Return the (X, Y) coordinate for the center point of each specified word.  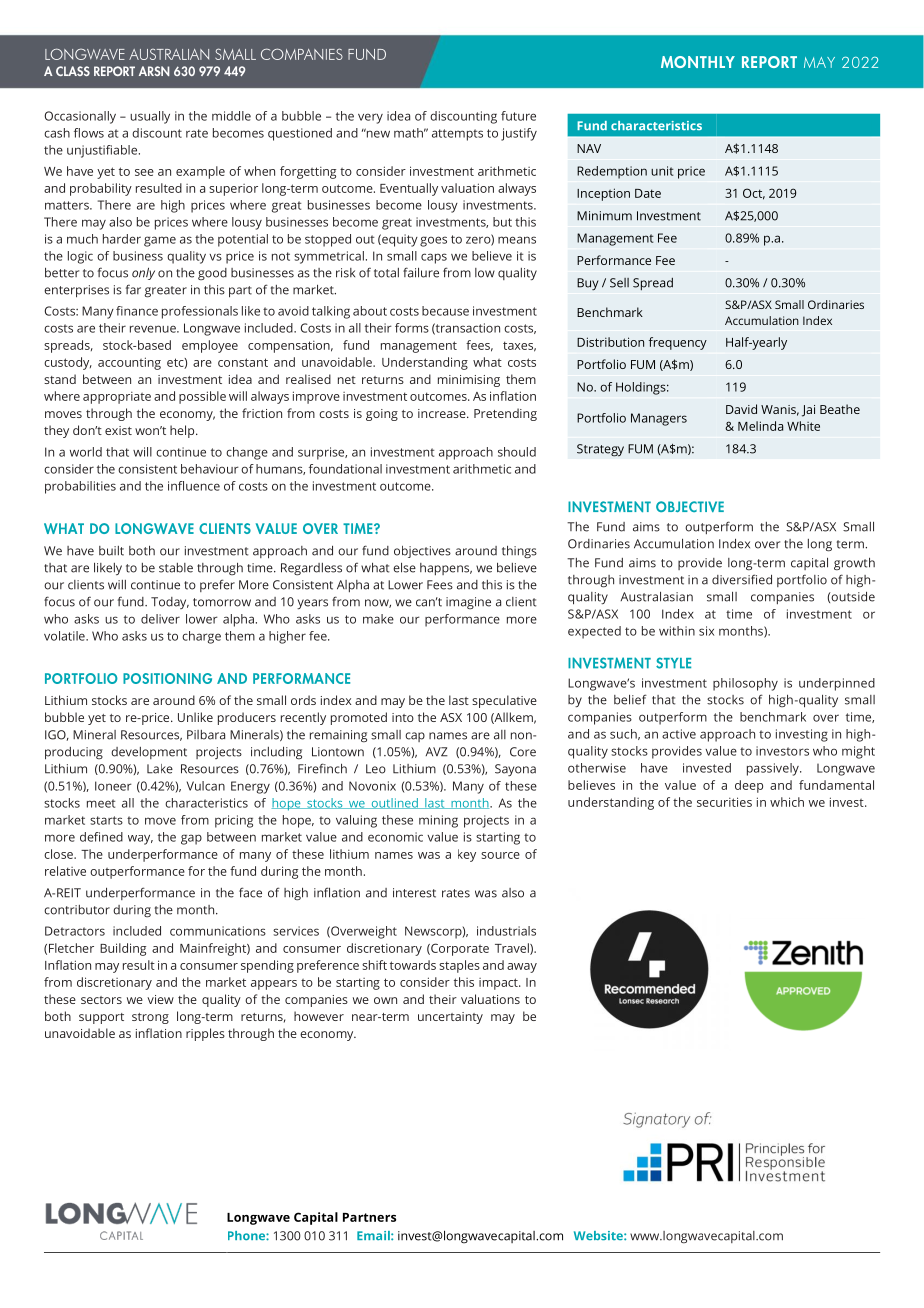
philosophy (745, 684)
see (144, 172)
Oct (754, 194)
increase (443, 413)
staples (459, 966)
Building (123, 949)
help (183, 431)
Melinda (760, 426)
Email (374, 1235)
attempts (457, 135)
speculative (504, 701)
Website (599, 1236)
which (787, 802)
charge (201, 637)
